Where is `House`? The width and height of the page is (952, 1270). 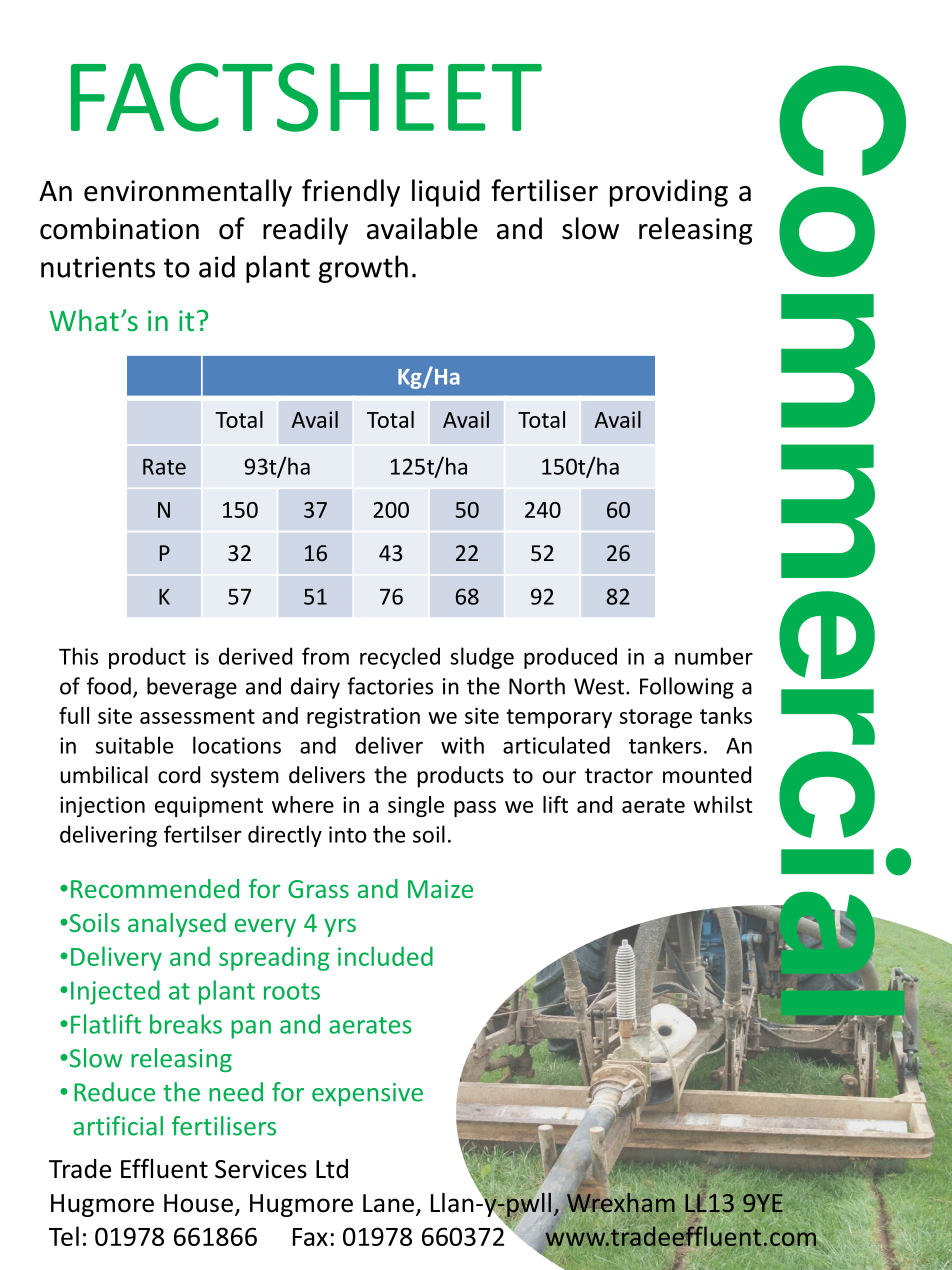 House is located at coordinates (198, 1203).
